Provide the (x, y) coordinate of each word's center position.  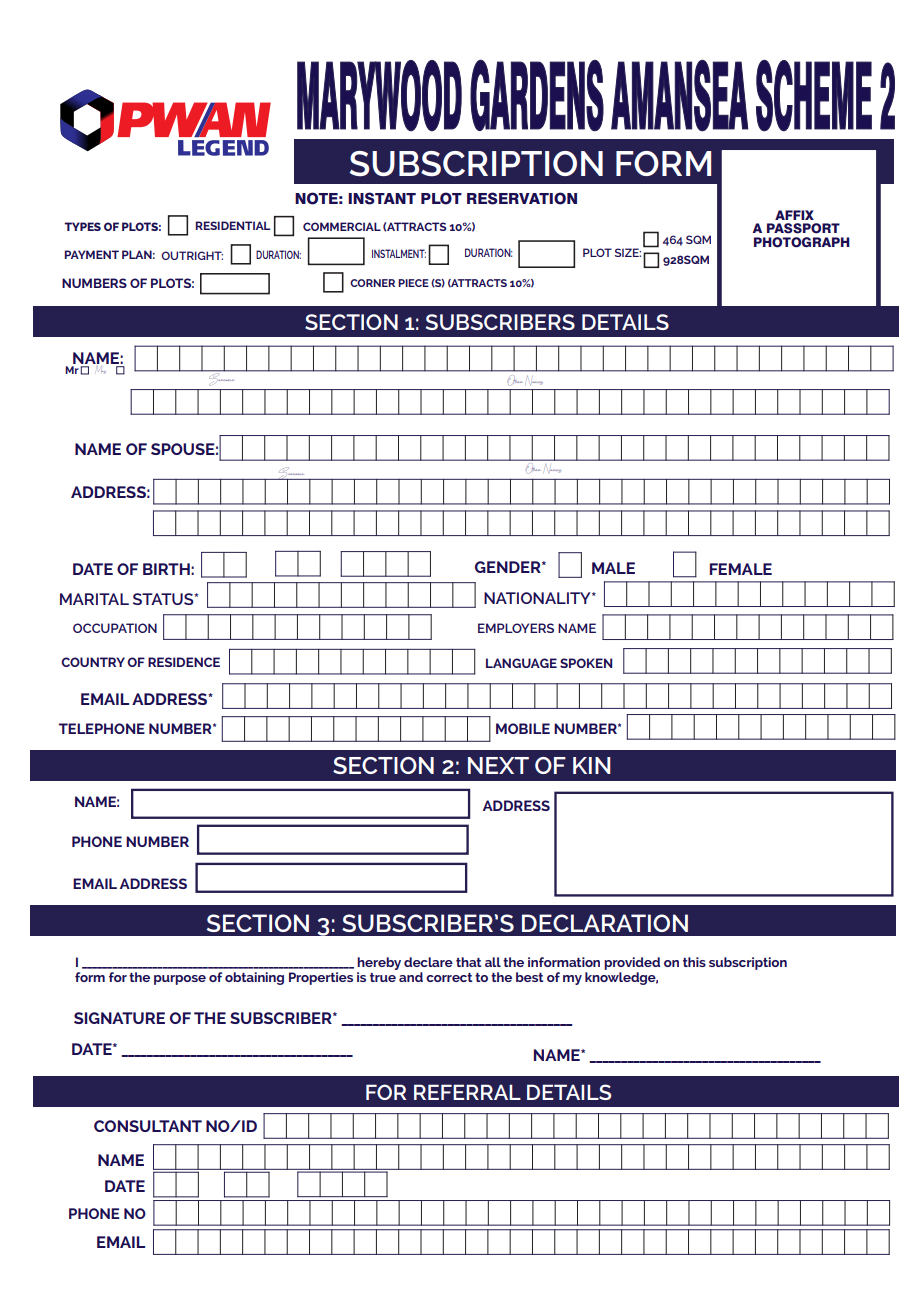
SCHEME (814, 96)
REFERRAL (467, 1092)
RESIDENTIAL (233, 225)
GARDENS (537, 95)
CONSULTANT (148, 1126)
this (694, 962)
